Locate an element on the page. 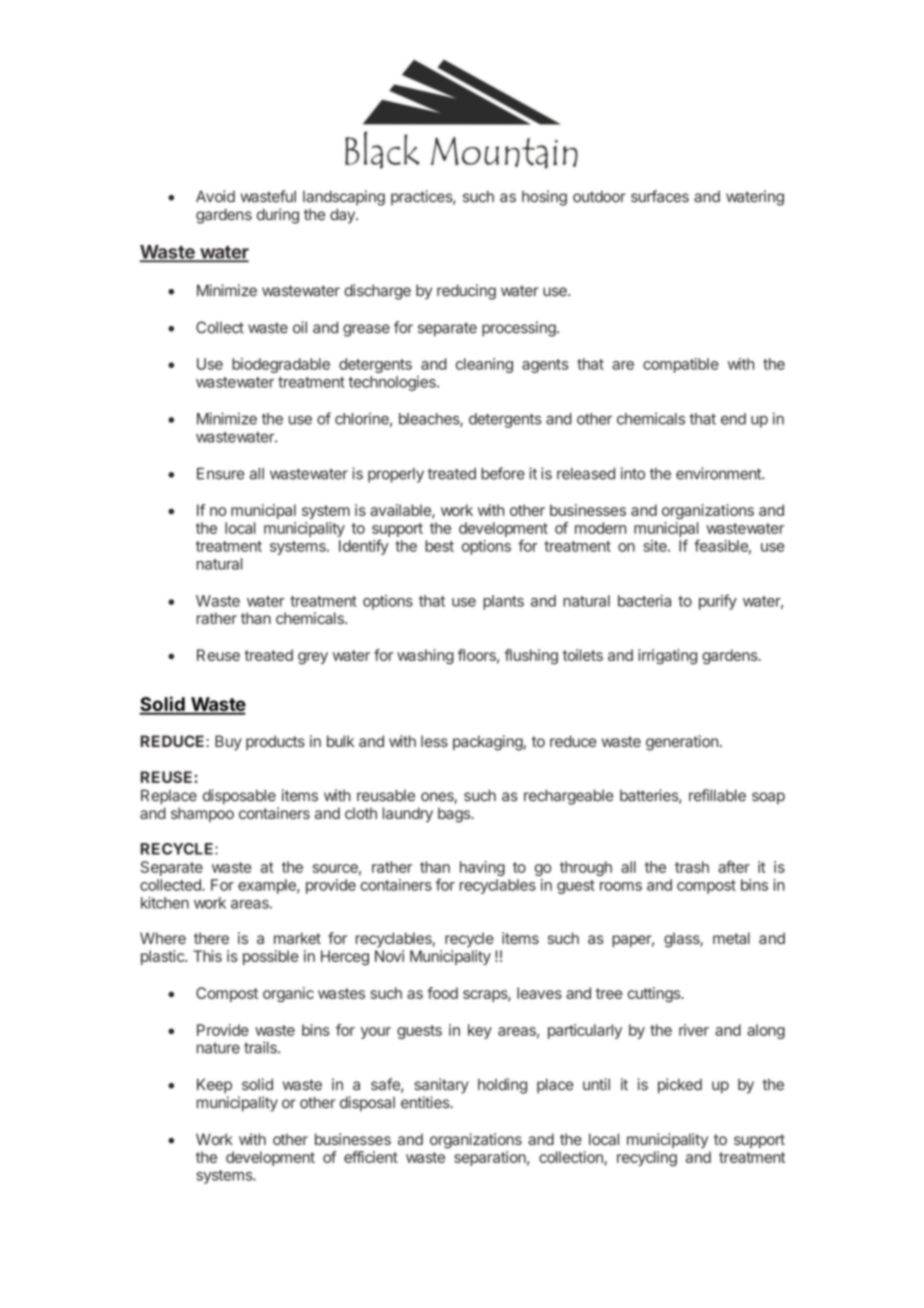  reducing is located at coordinates (466, 292).
